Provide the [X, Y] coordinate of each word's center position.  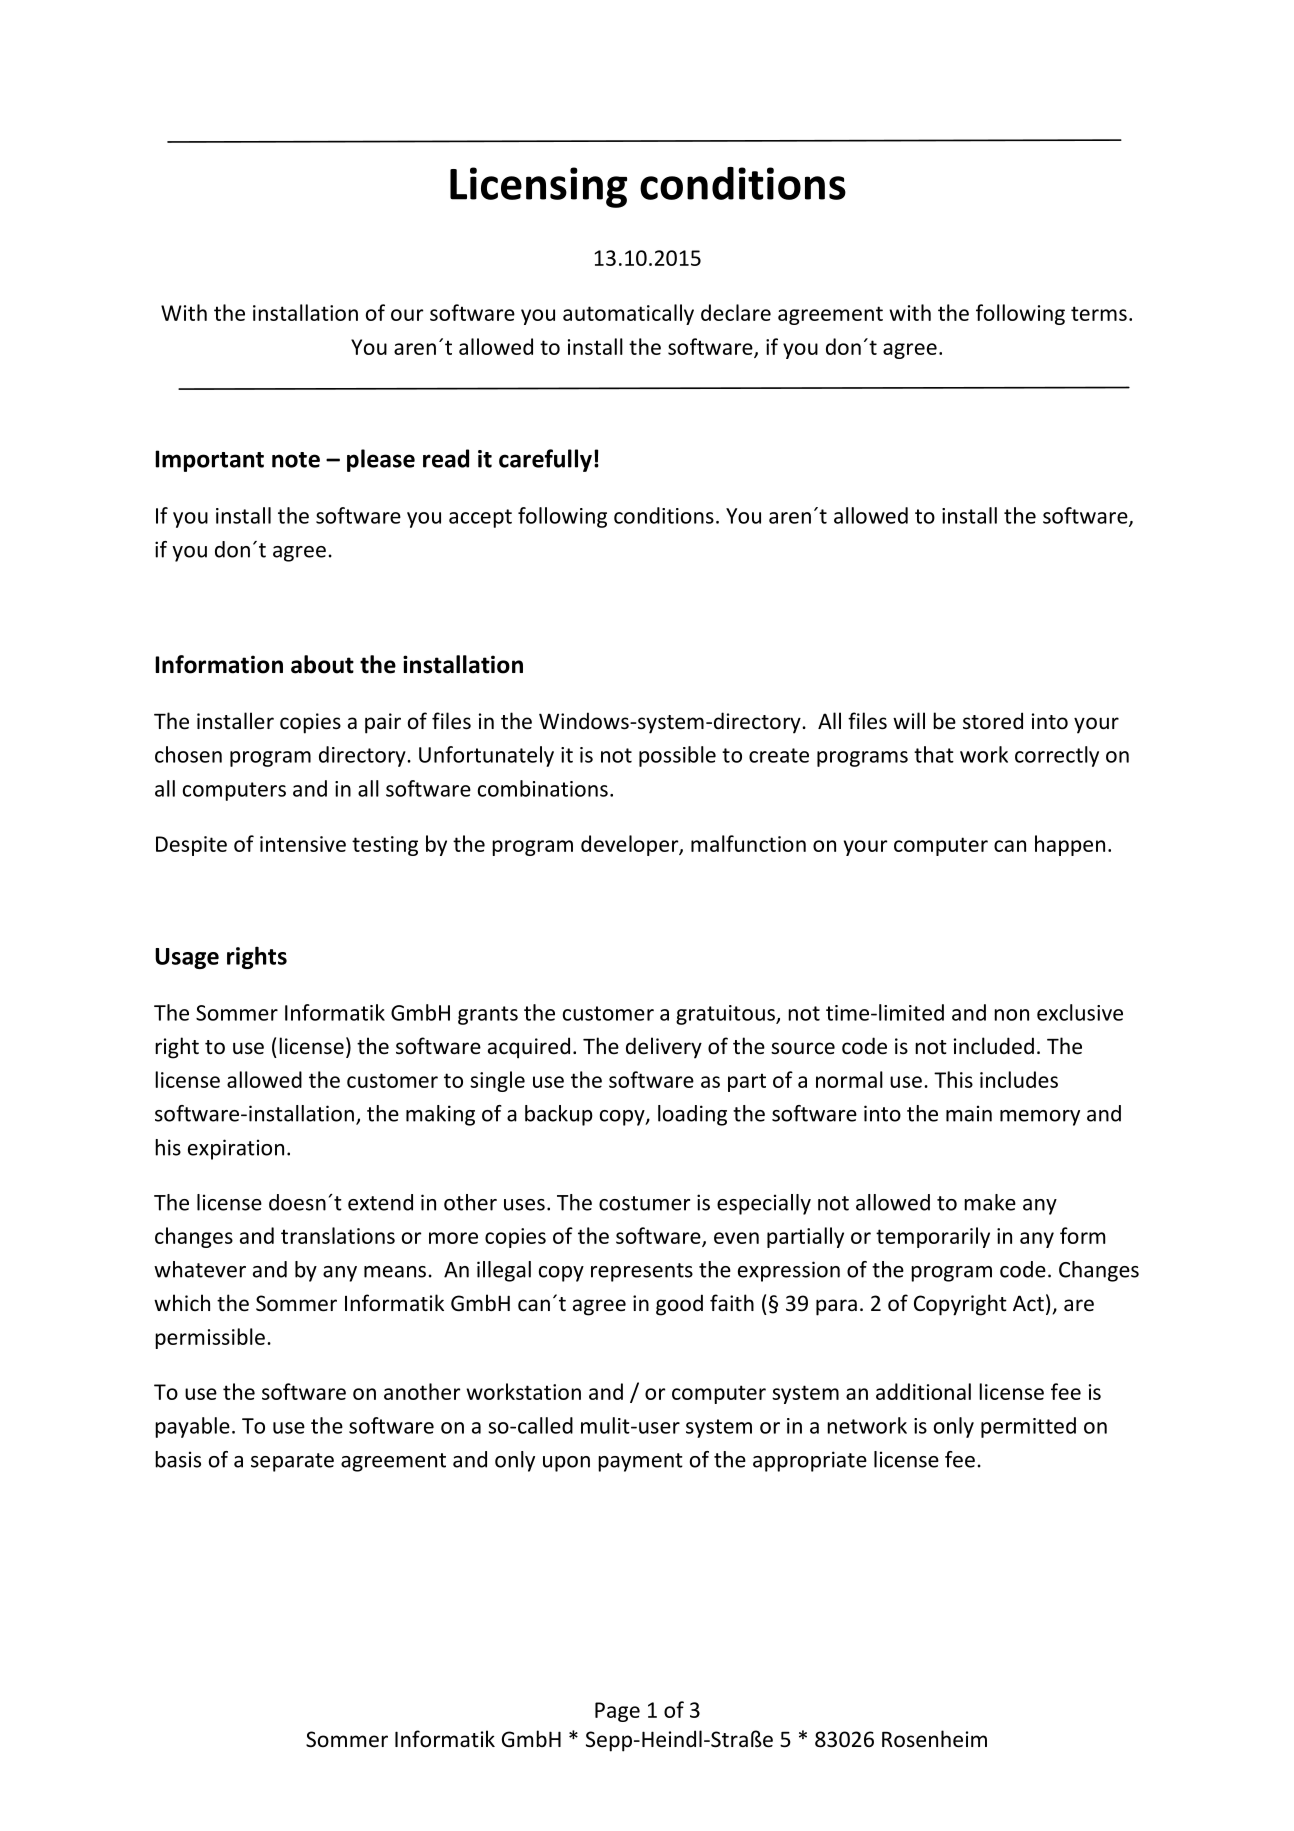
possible [677, 756]
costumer [644, 1203]
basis [178, 1459]
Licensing [538, 187]
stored [993, 721]
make [990, 1202]
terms [1099, 313]
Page [617, 1712]
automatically [628, 314]
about [322, 664]
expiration [236, 1149]
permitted [1028, 1427]
